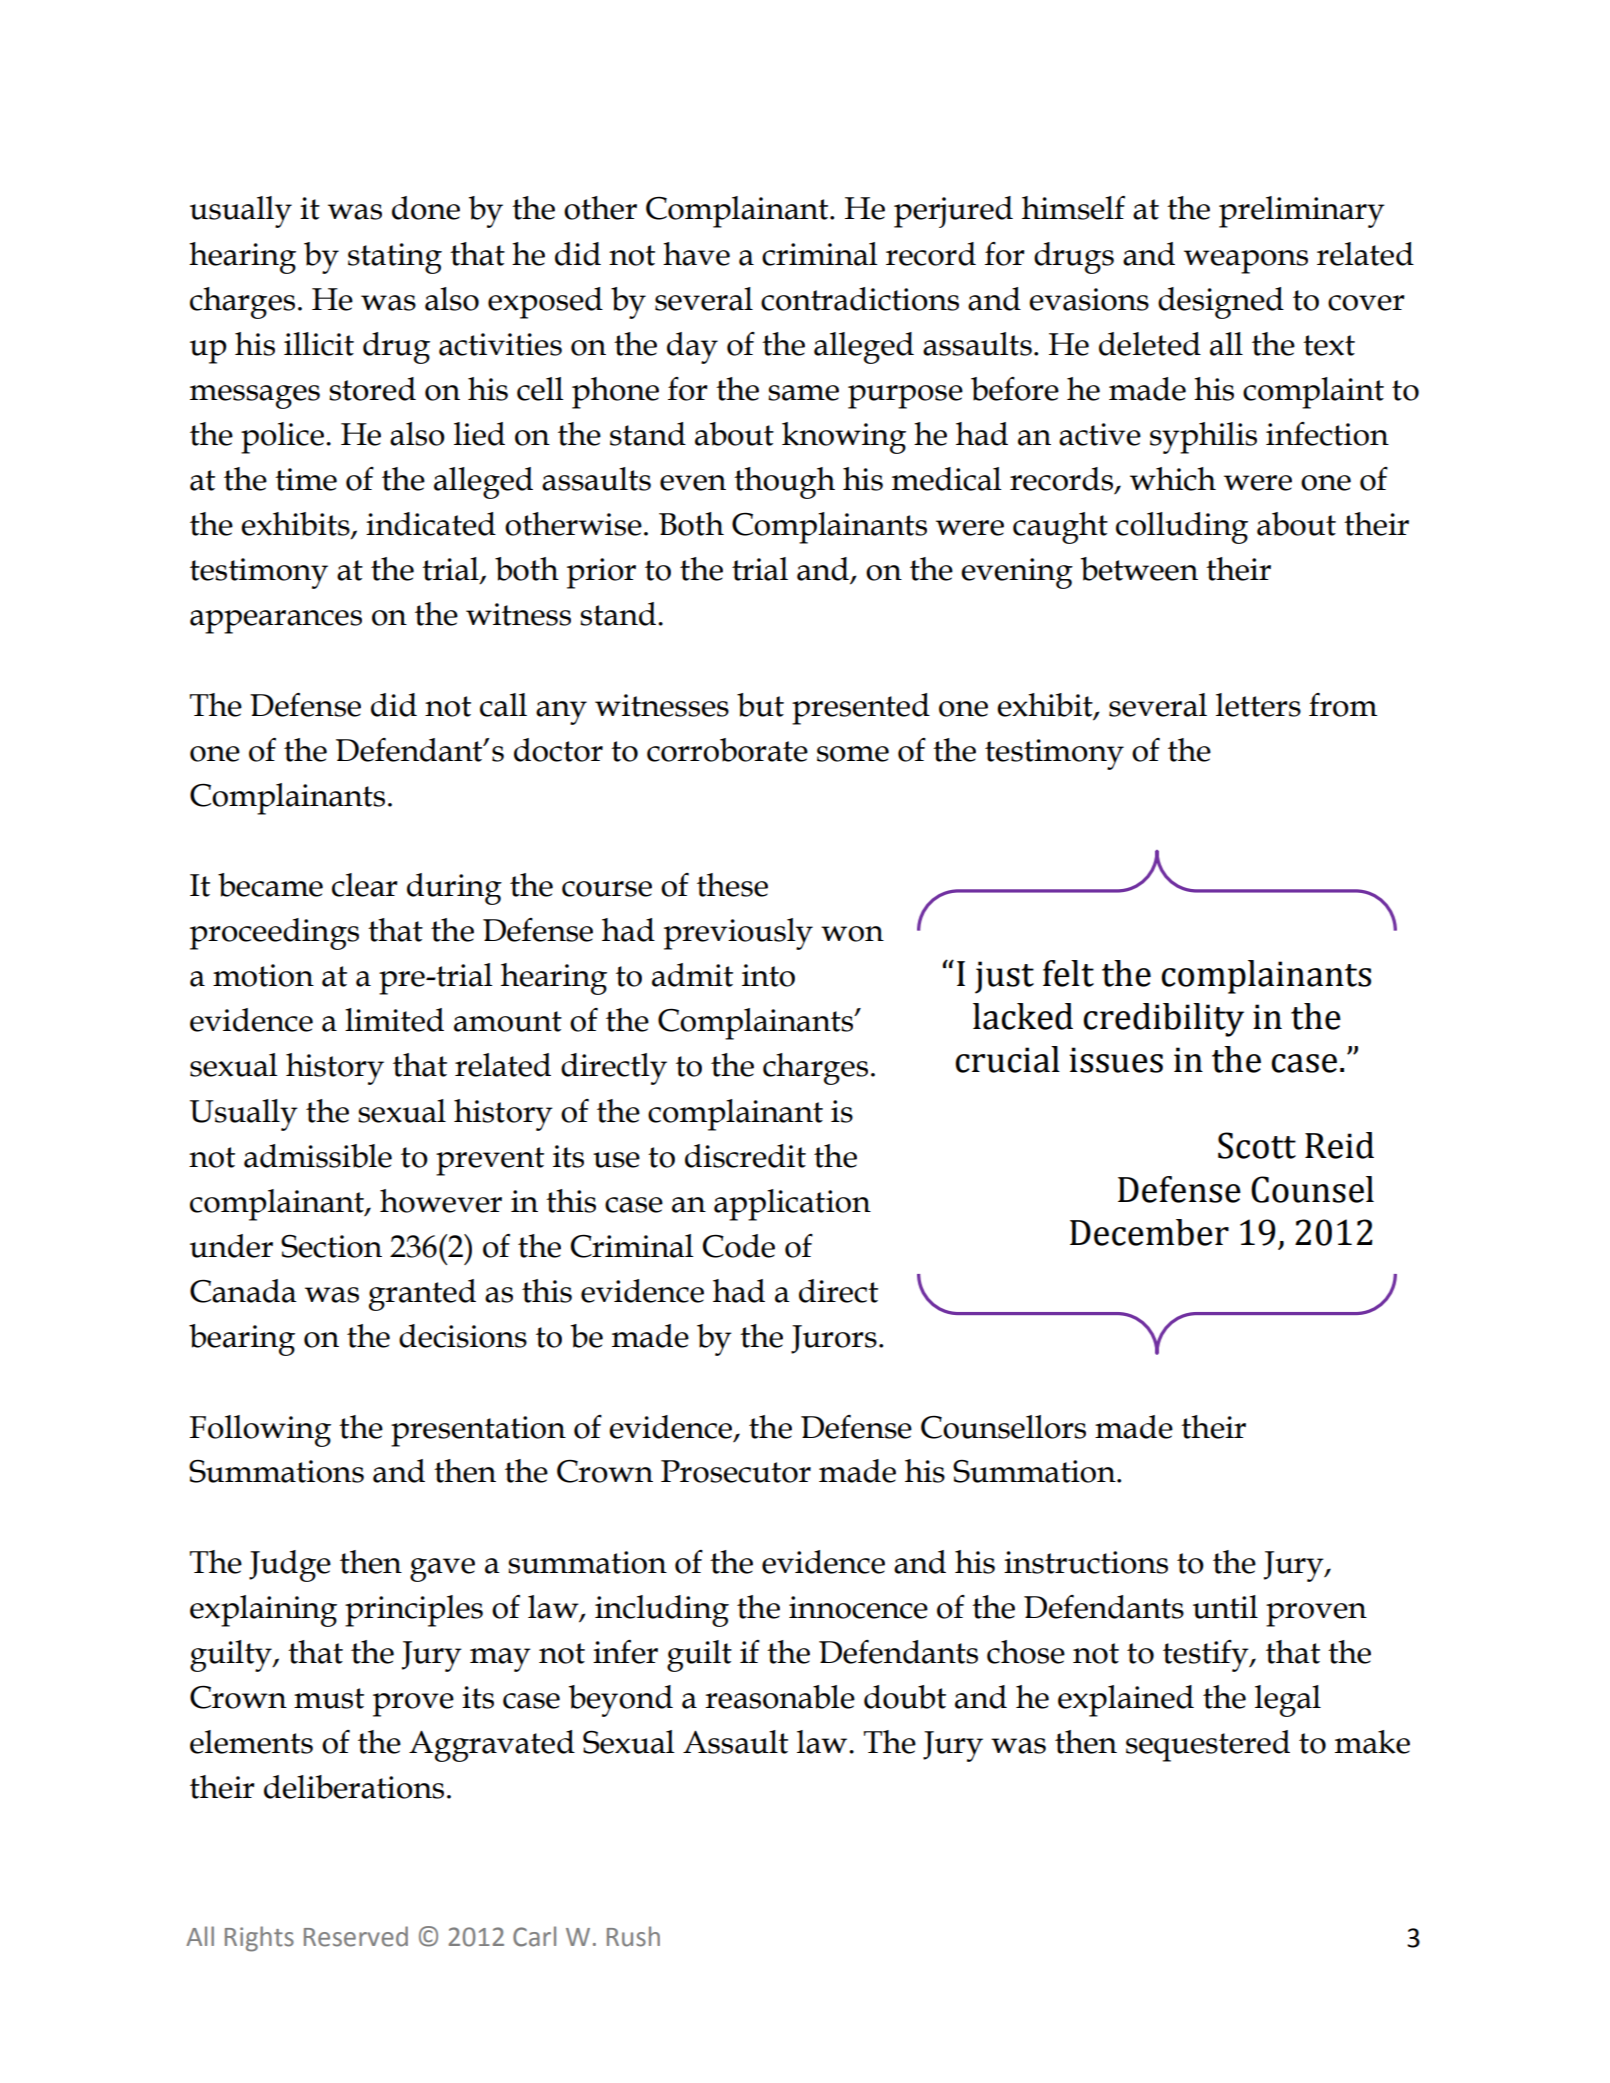 This screenshot has width=1610, height=2083. I want to click on weapons, so click(1246, 262).
